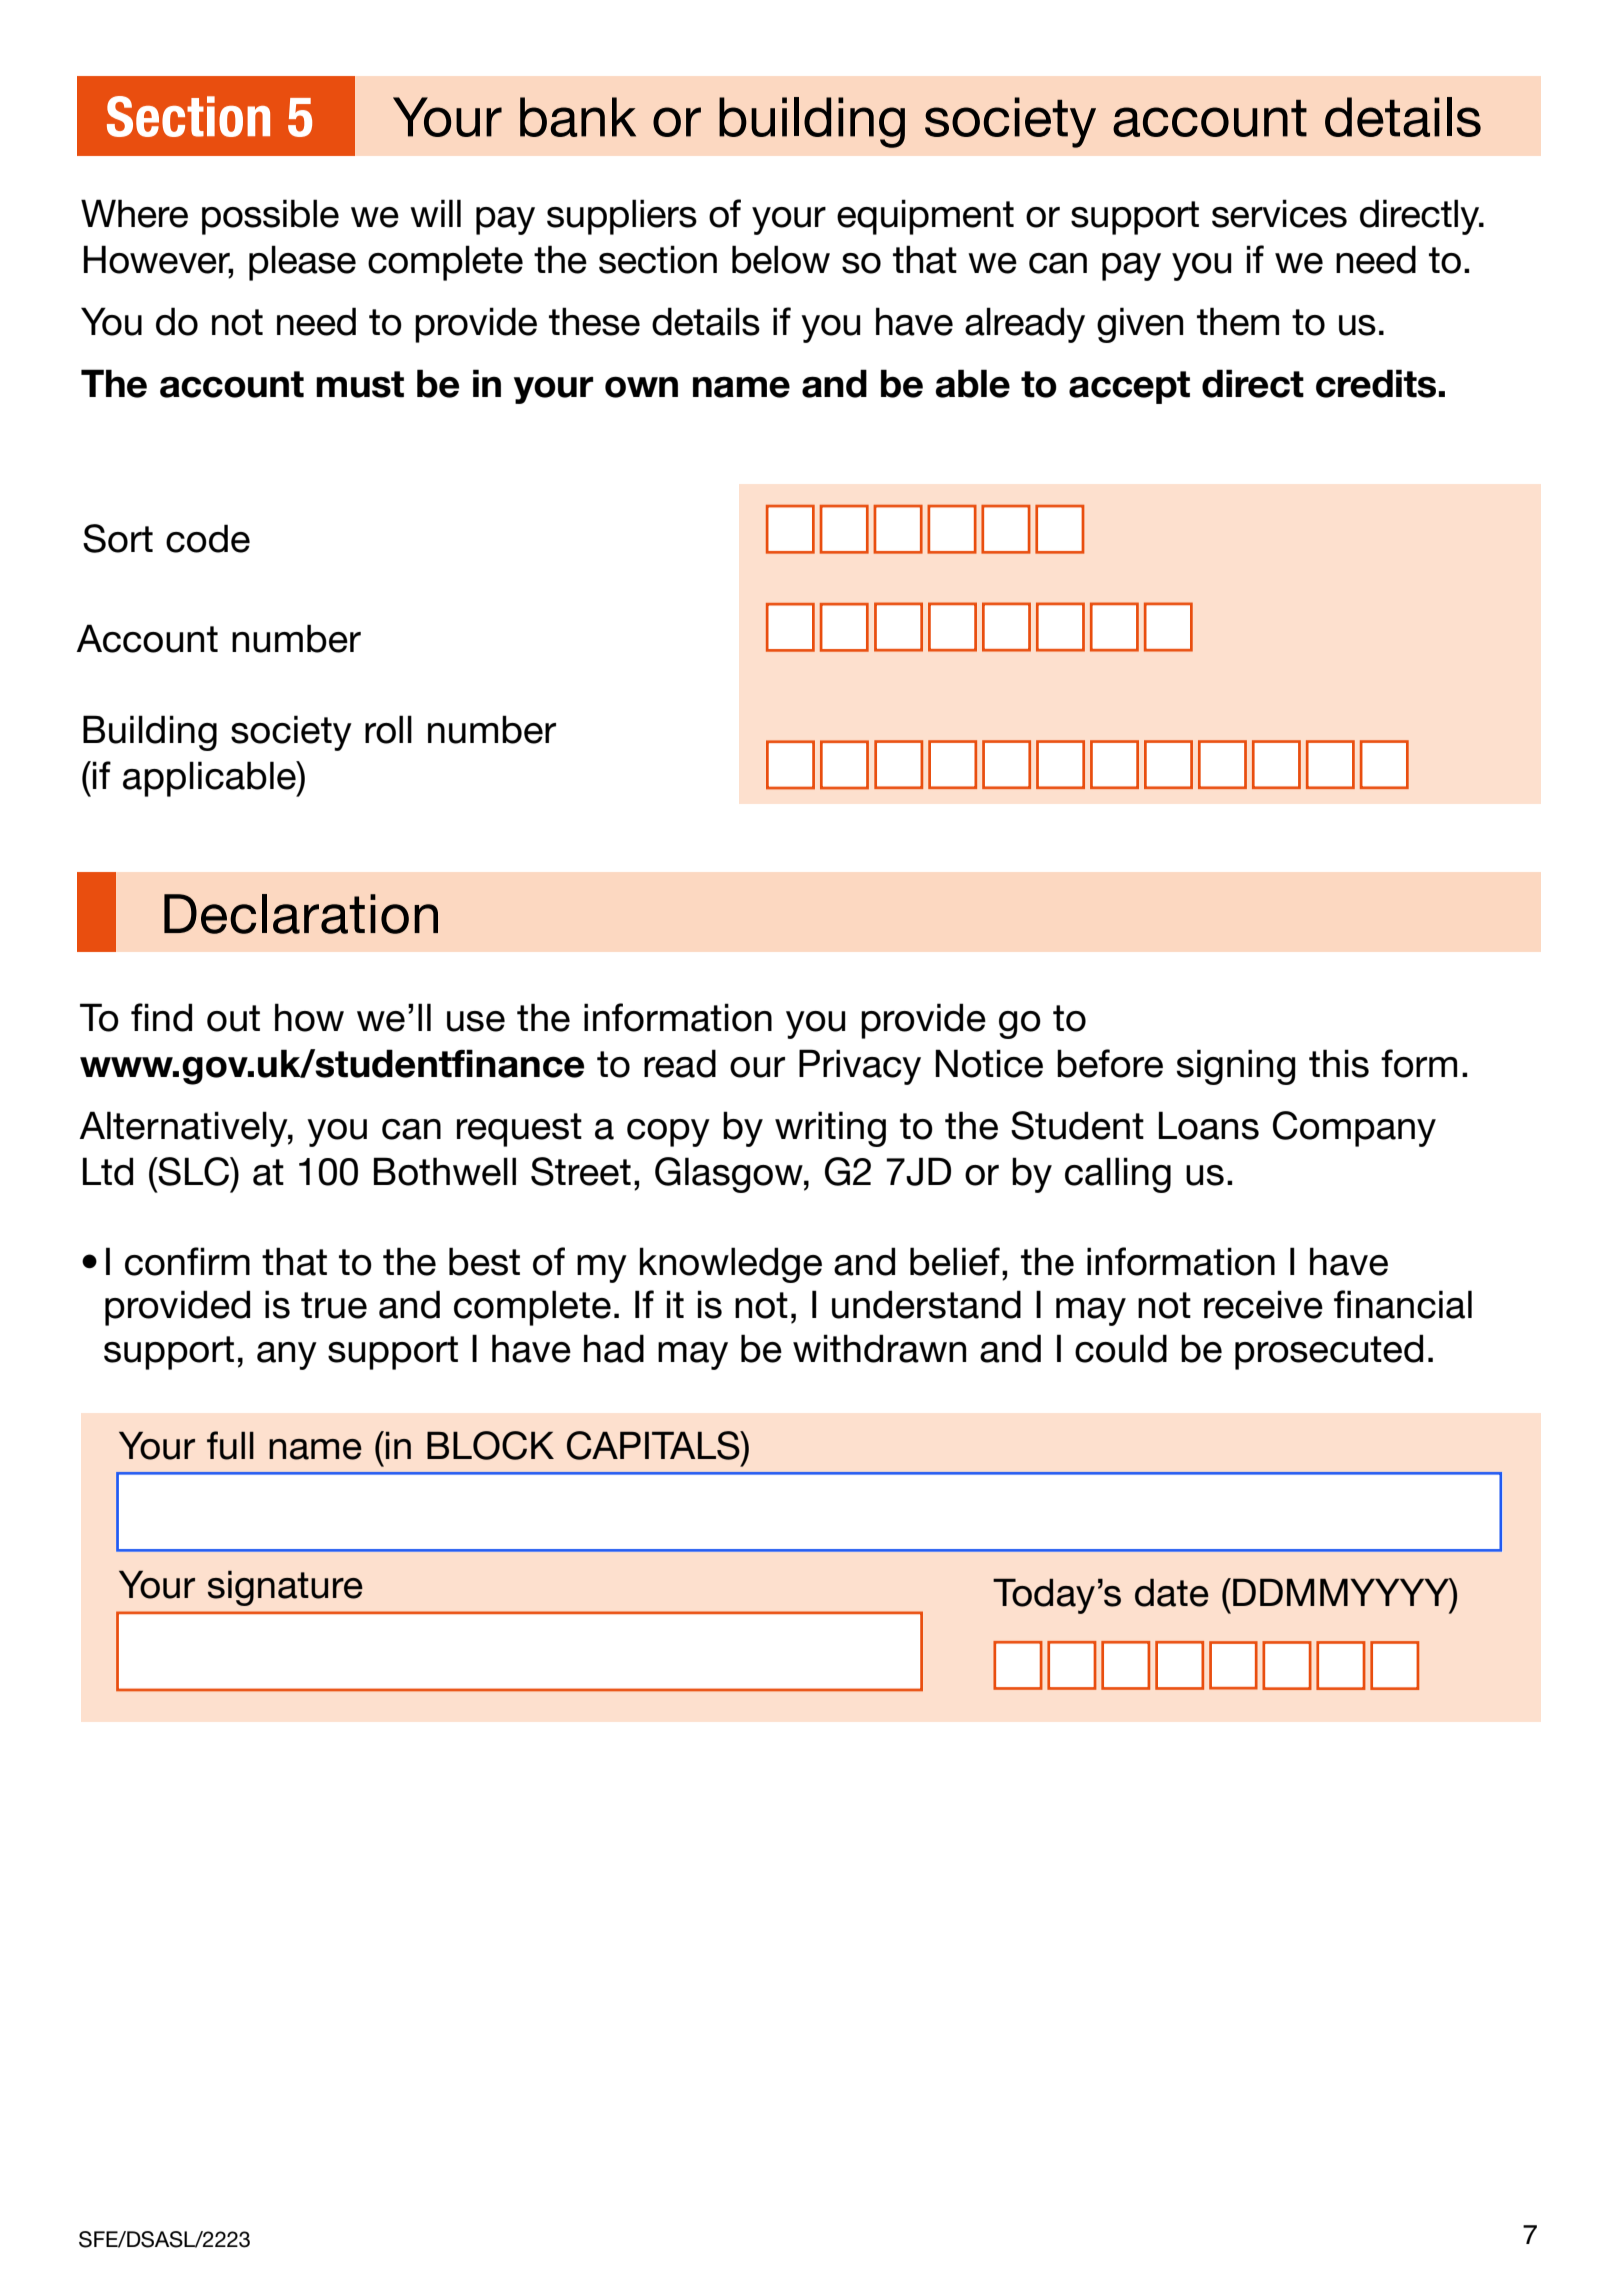 The image size is (1618, 2289). I want to click on signing, so click(1236, 1067).
